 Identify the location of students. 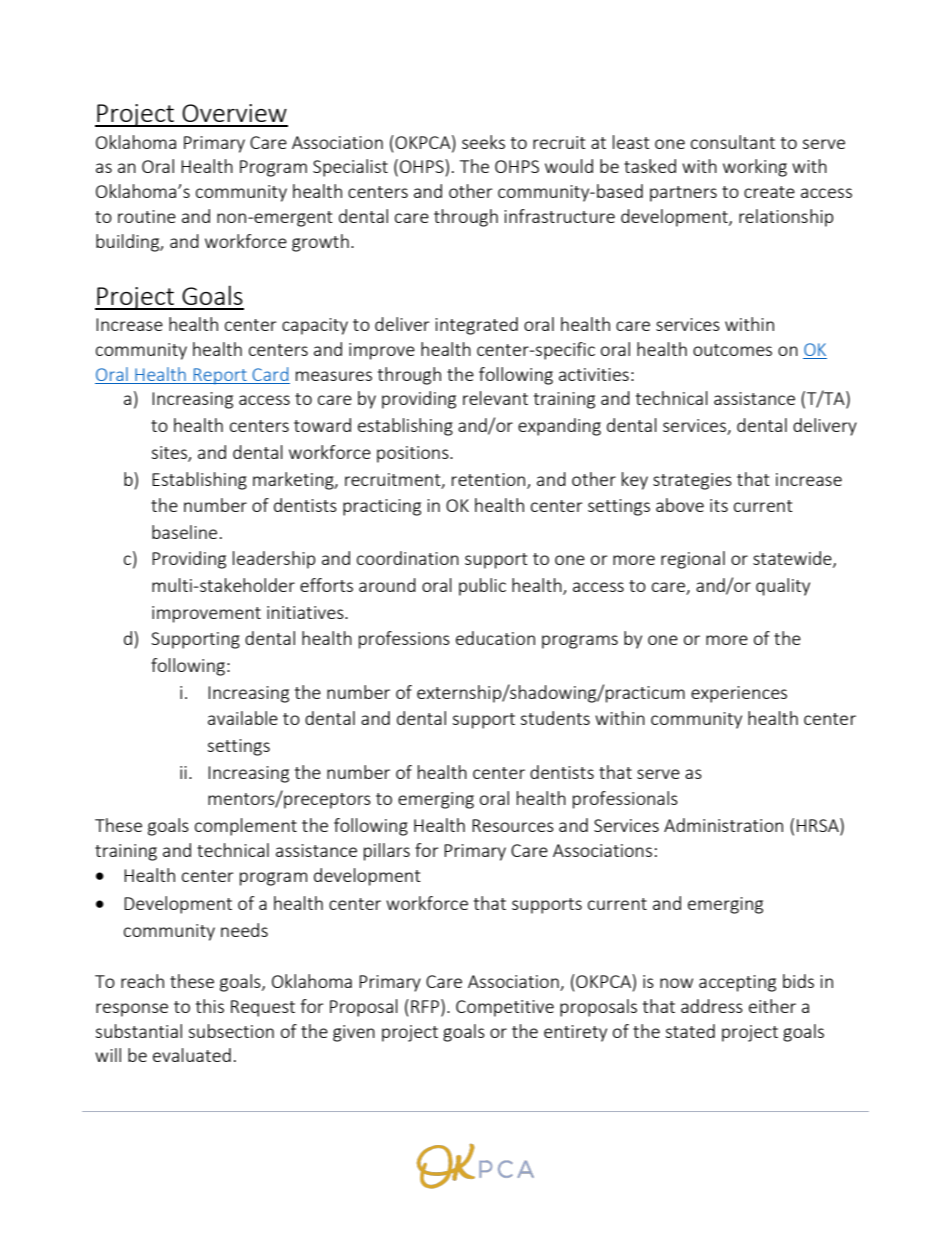
(555, 718).
